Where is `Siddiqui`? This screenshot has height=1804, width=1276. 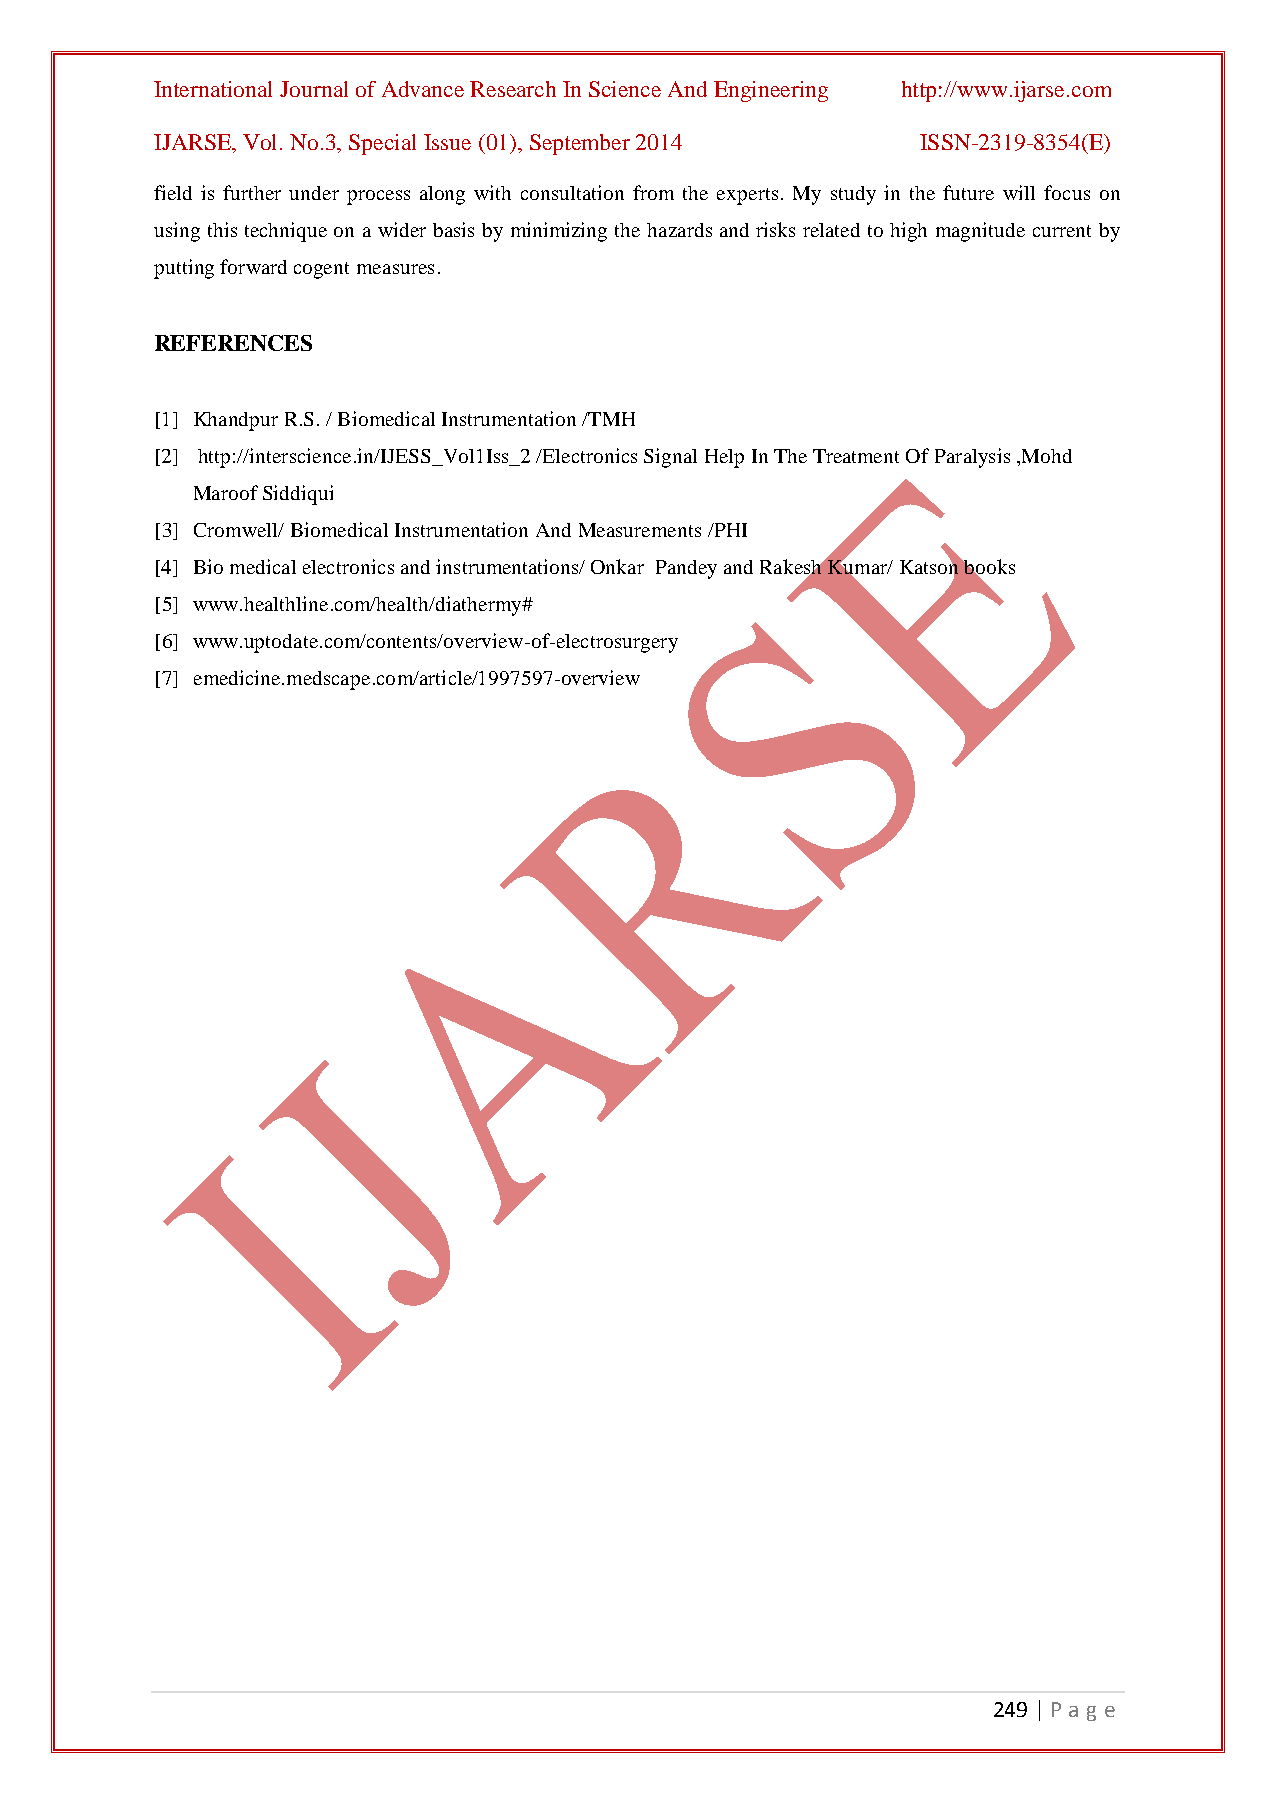
Siddiqui is located at coordinates (298, 495).
